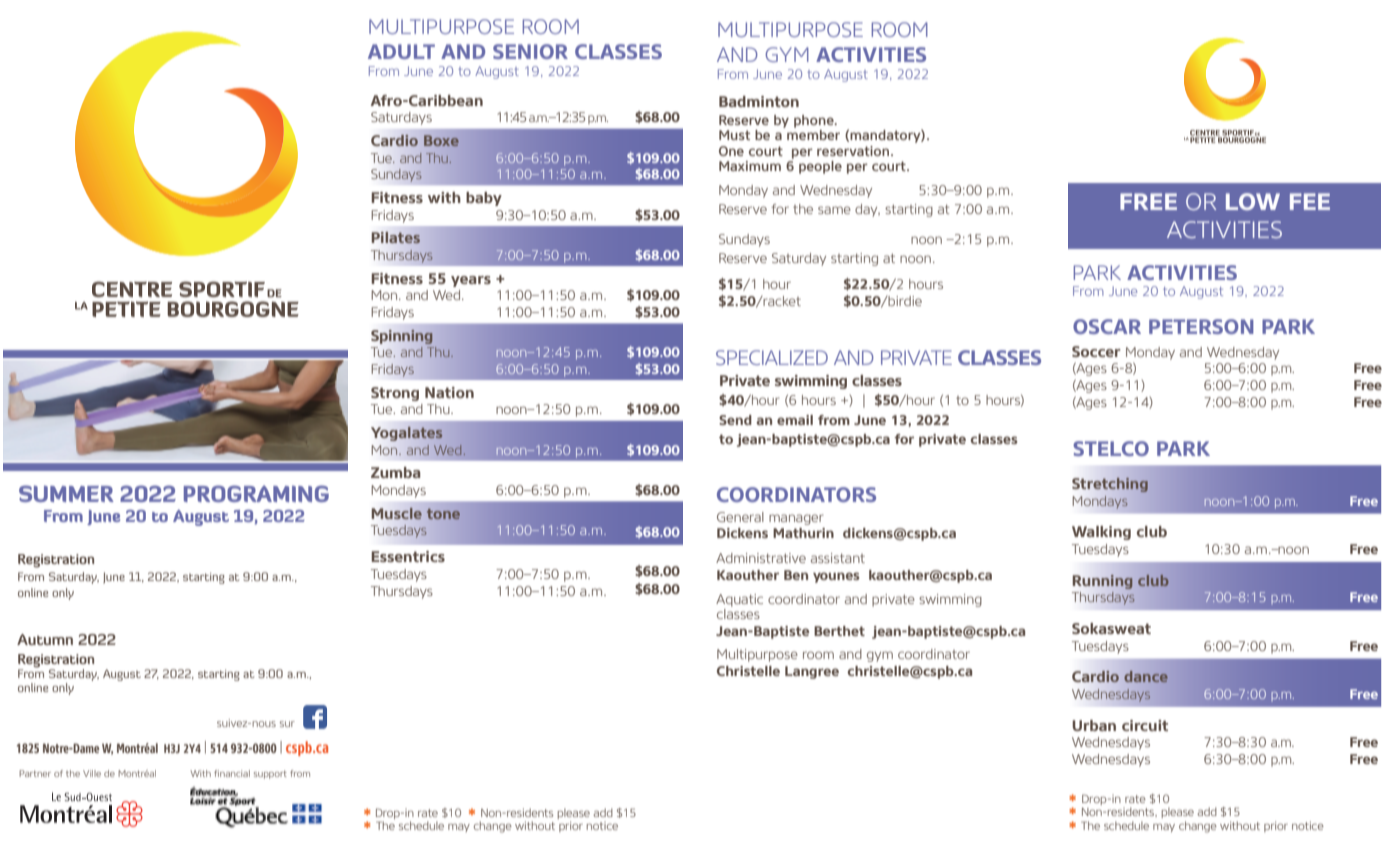 The width and height of the screenshot is (1400, 850). I want to click on General, so click(740, 517).
